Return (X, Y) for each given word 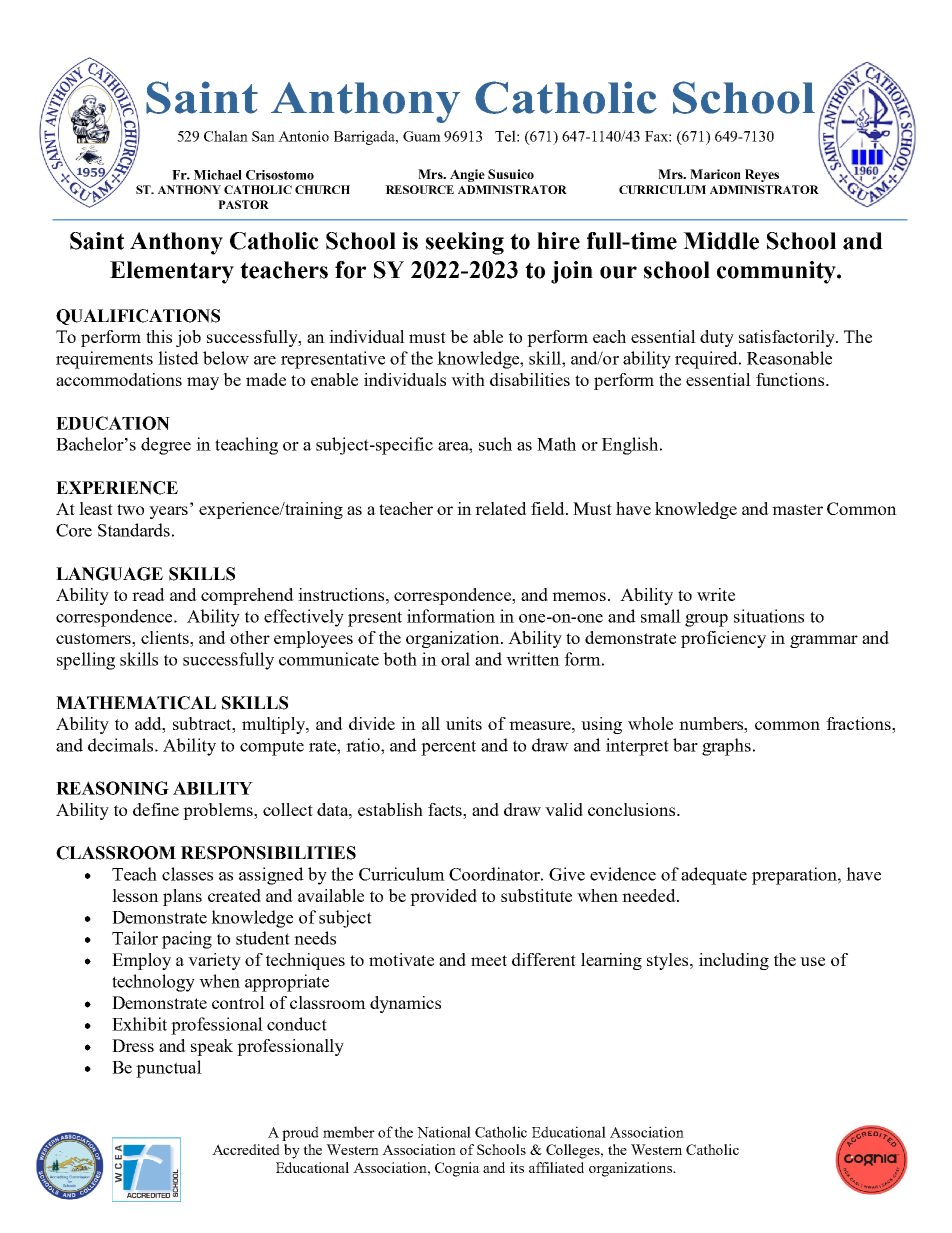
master (797, 509)
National (444, 1132)
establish (390, 809)
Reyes (762, 175)
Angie (467, 175)
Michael (218, 175)
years (168, 512)
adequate (714, 876)
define (156, 809)
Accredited (246, 1149)
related (501, 508)
